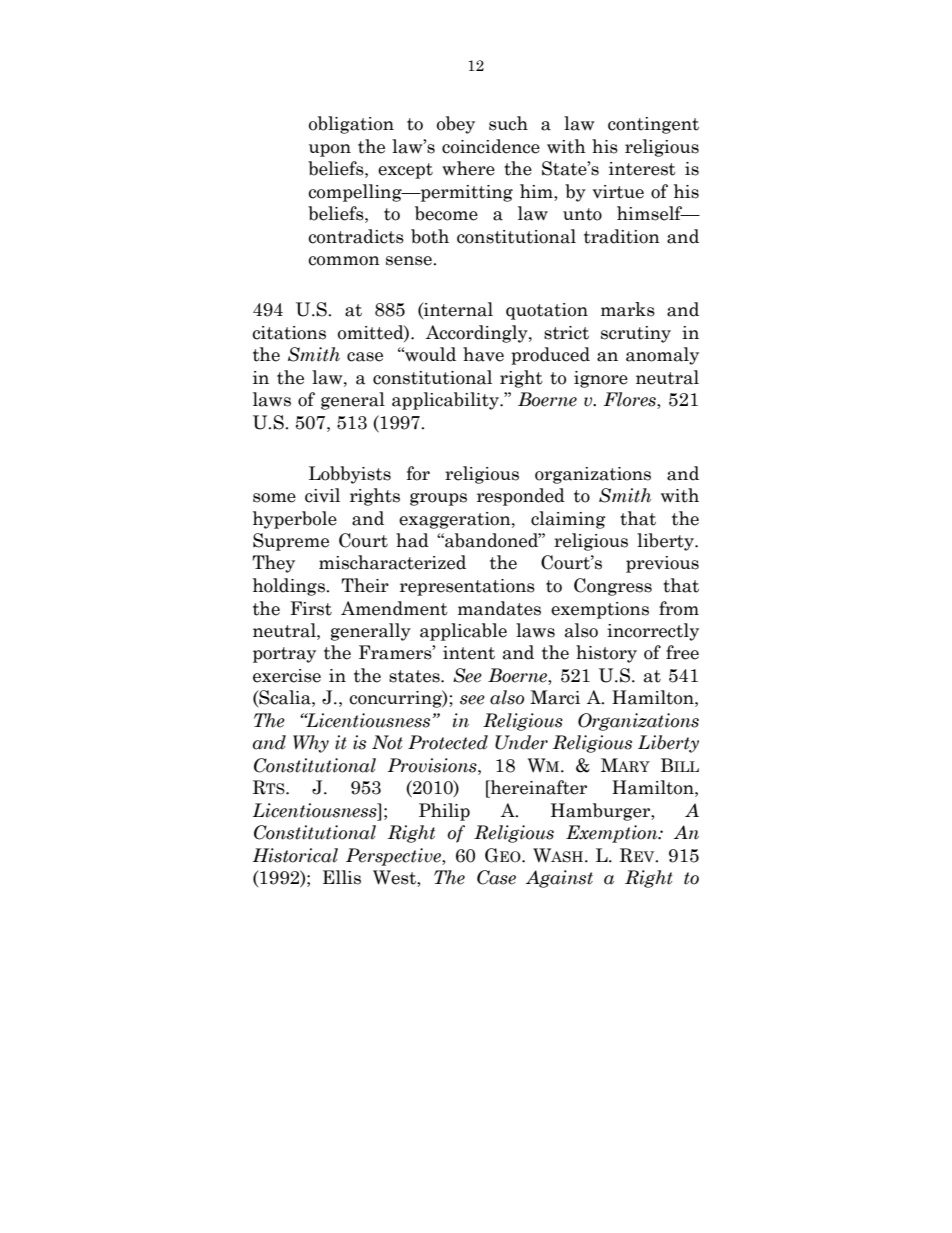  What do you see at coordinates (330, 150) in the screenshot?
I see `upon` at bounding box center [330, 150].
